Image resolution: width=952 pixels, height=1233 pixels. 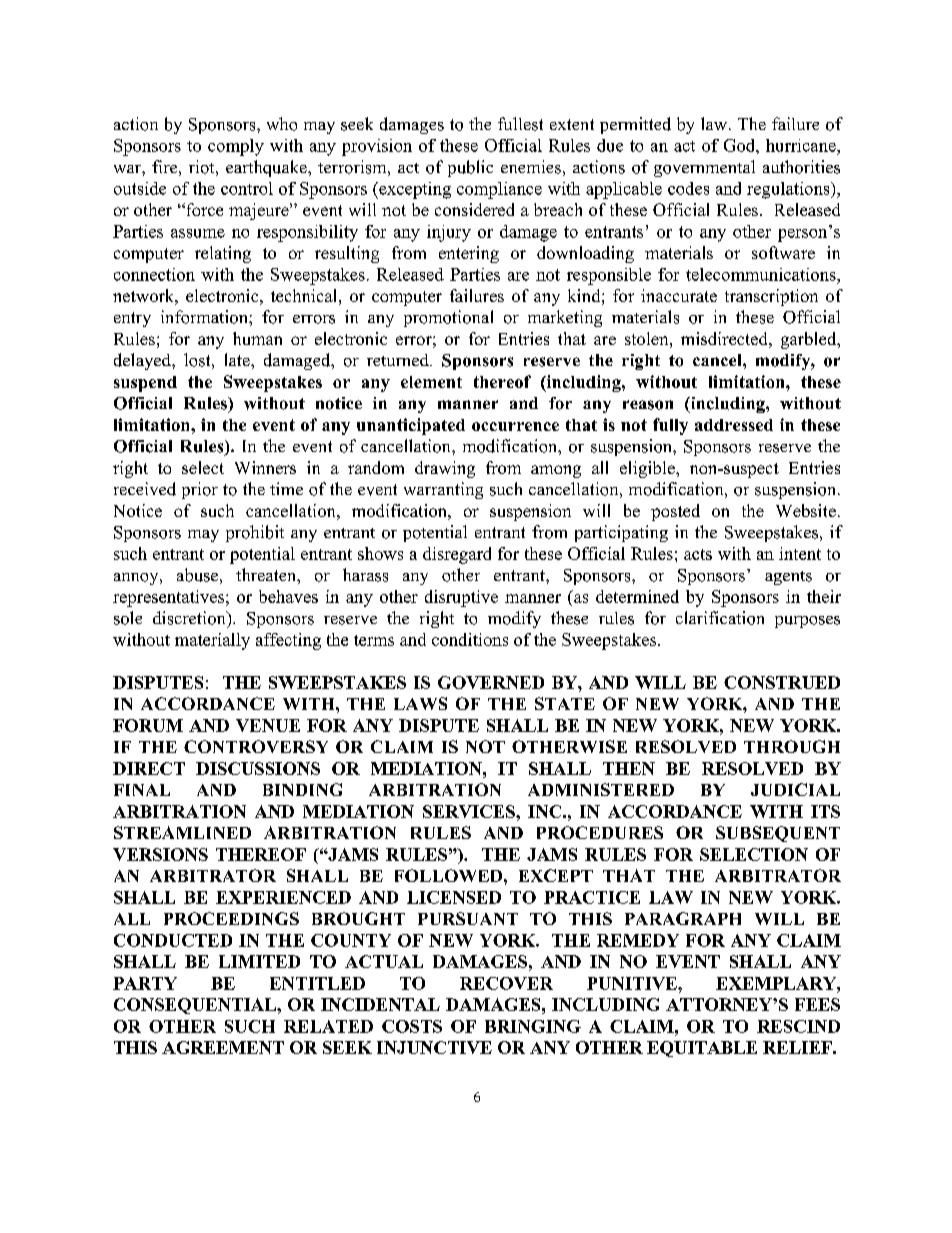 What do you see at coordinates (704, 168) in the document?
I see `governmental` at bounding box center [704, 168].
